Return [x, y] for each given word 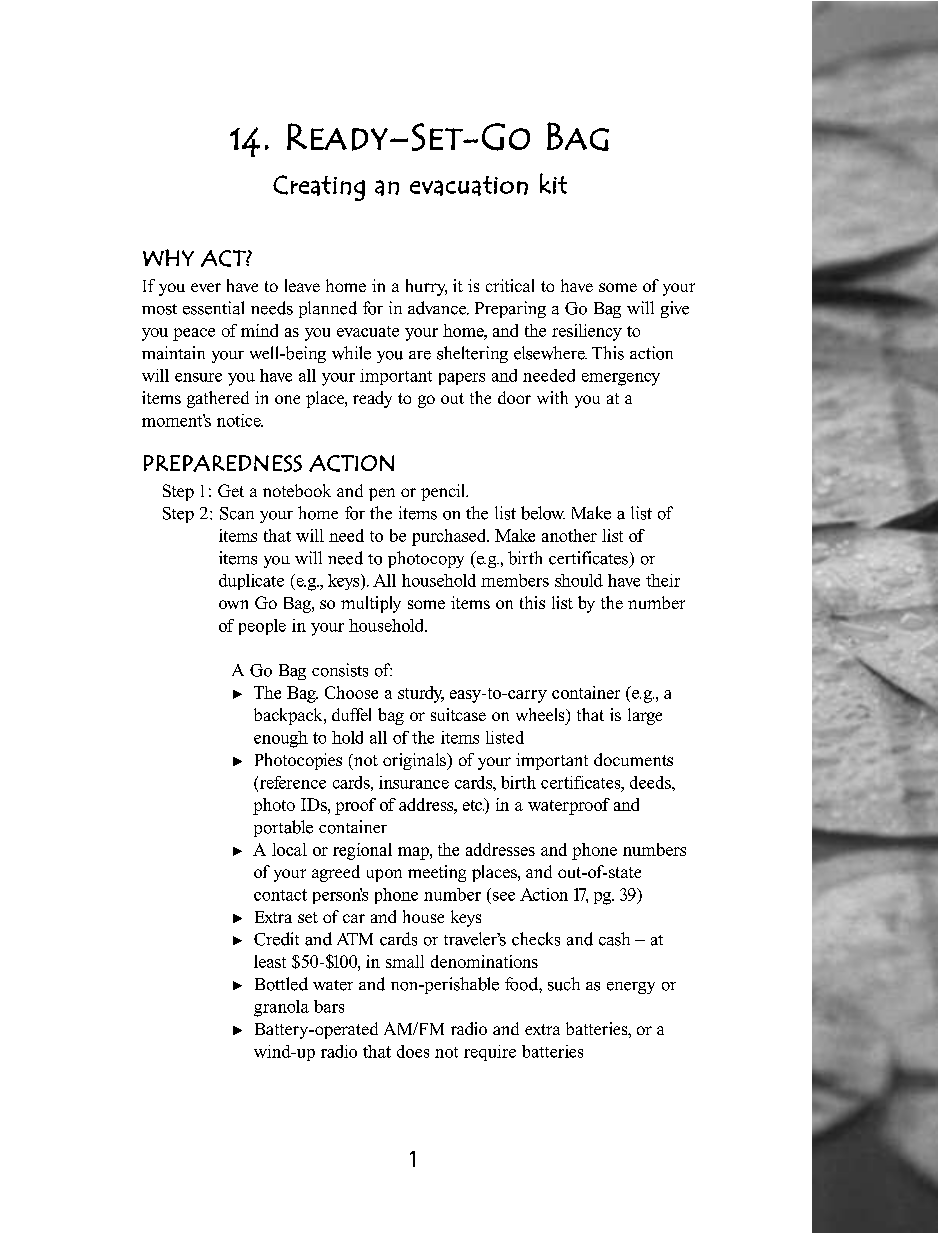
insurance [414, 782]
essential [213, 308]
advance [438, 308]
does [413, 1051]
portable [283, 828]
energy [631, 988]
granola [281, 1008]
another [569, 535]
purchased [450, 537]
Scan [237, 513]
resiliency [587, 332]
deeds [651, 782]
